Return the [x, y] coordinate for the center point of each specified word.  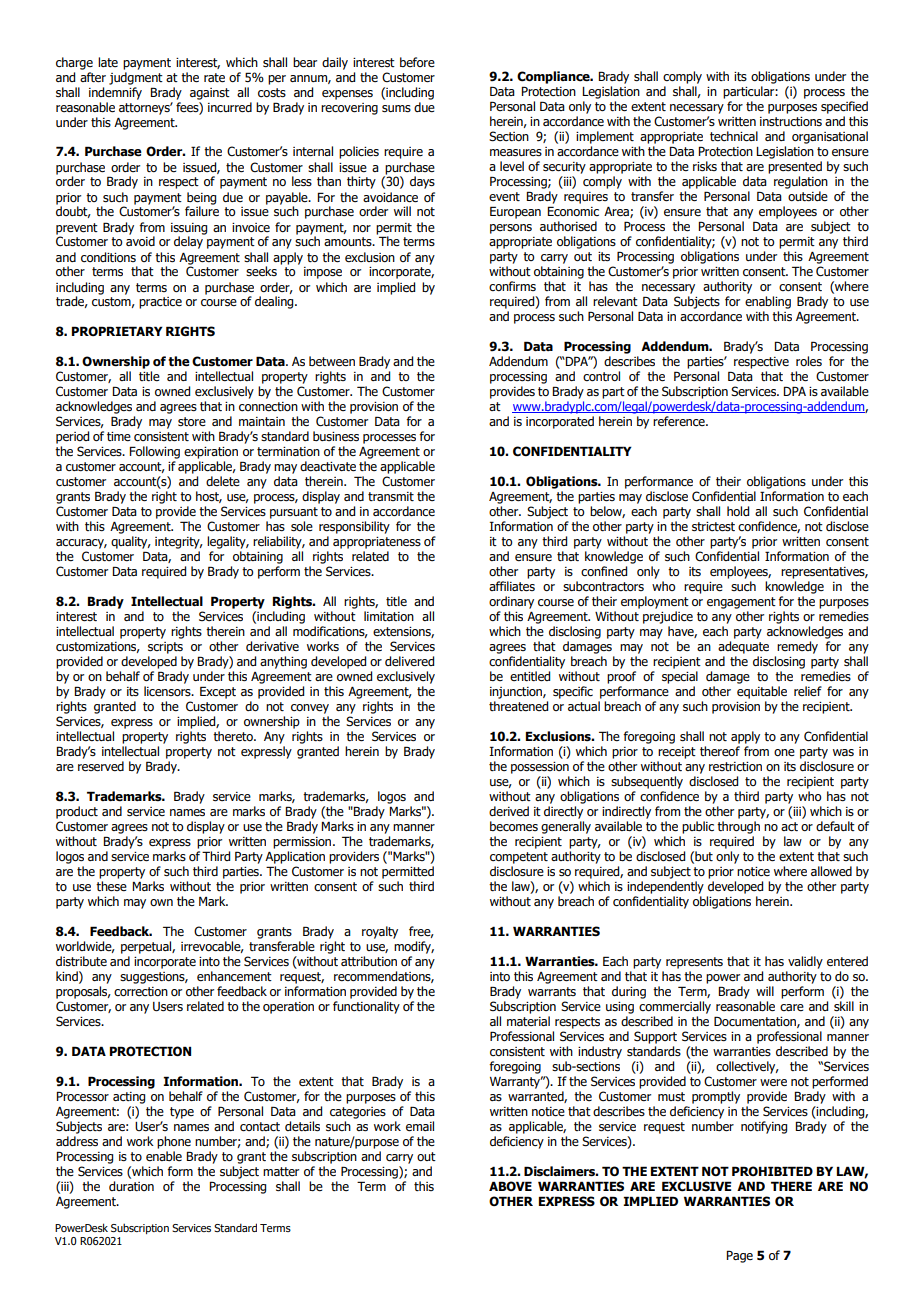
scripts [165, 648]
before [417, 62]
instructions [791, 121]
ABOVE [510, 1186]
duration [131, 1186]
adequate [743, 647]
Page [739, 1256]
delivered [409, 661]
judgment [136, 78]
